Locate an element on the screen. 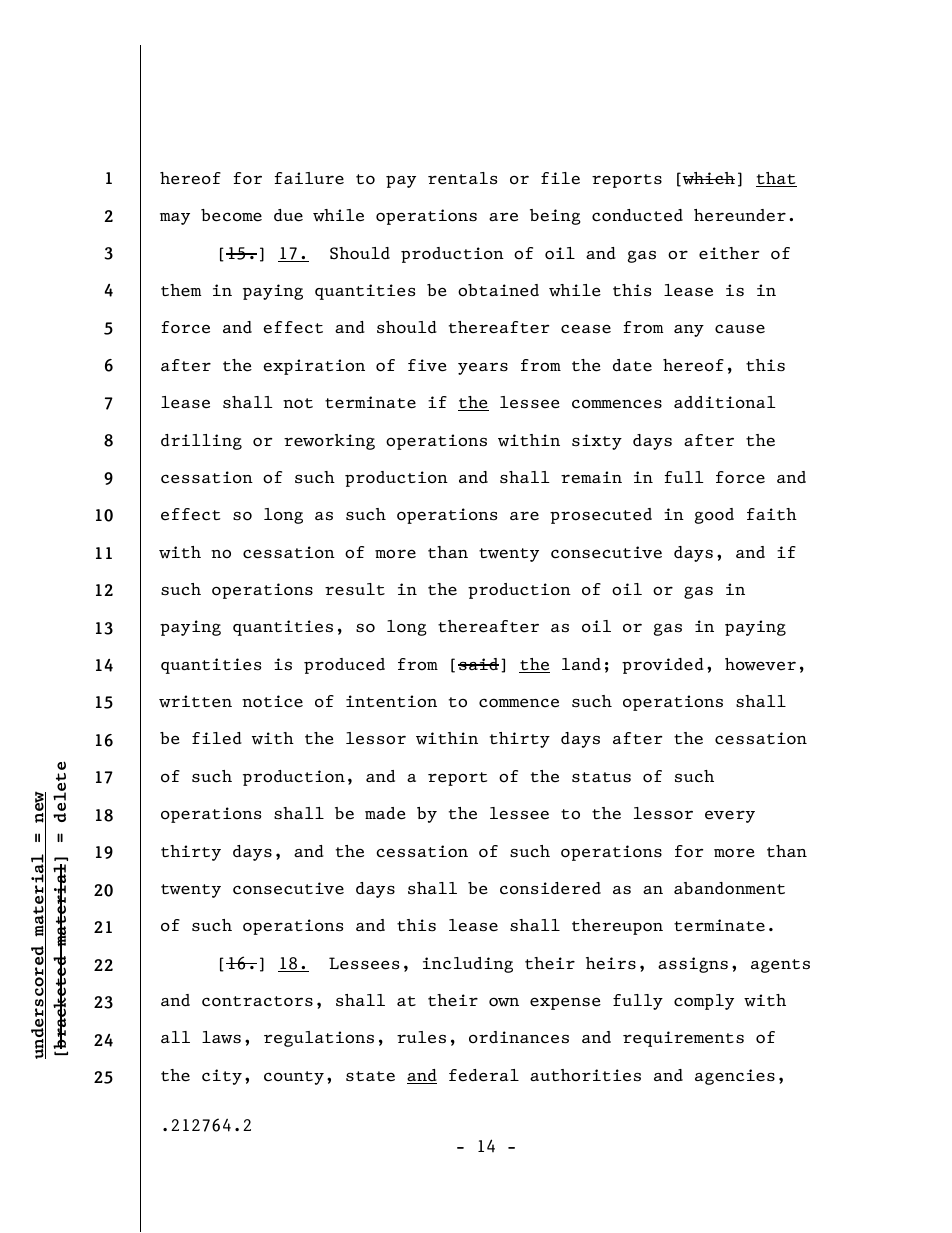 This screenshot has height=1233, width=952. become is located at coordinates (231, 215).
